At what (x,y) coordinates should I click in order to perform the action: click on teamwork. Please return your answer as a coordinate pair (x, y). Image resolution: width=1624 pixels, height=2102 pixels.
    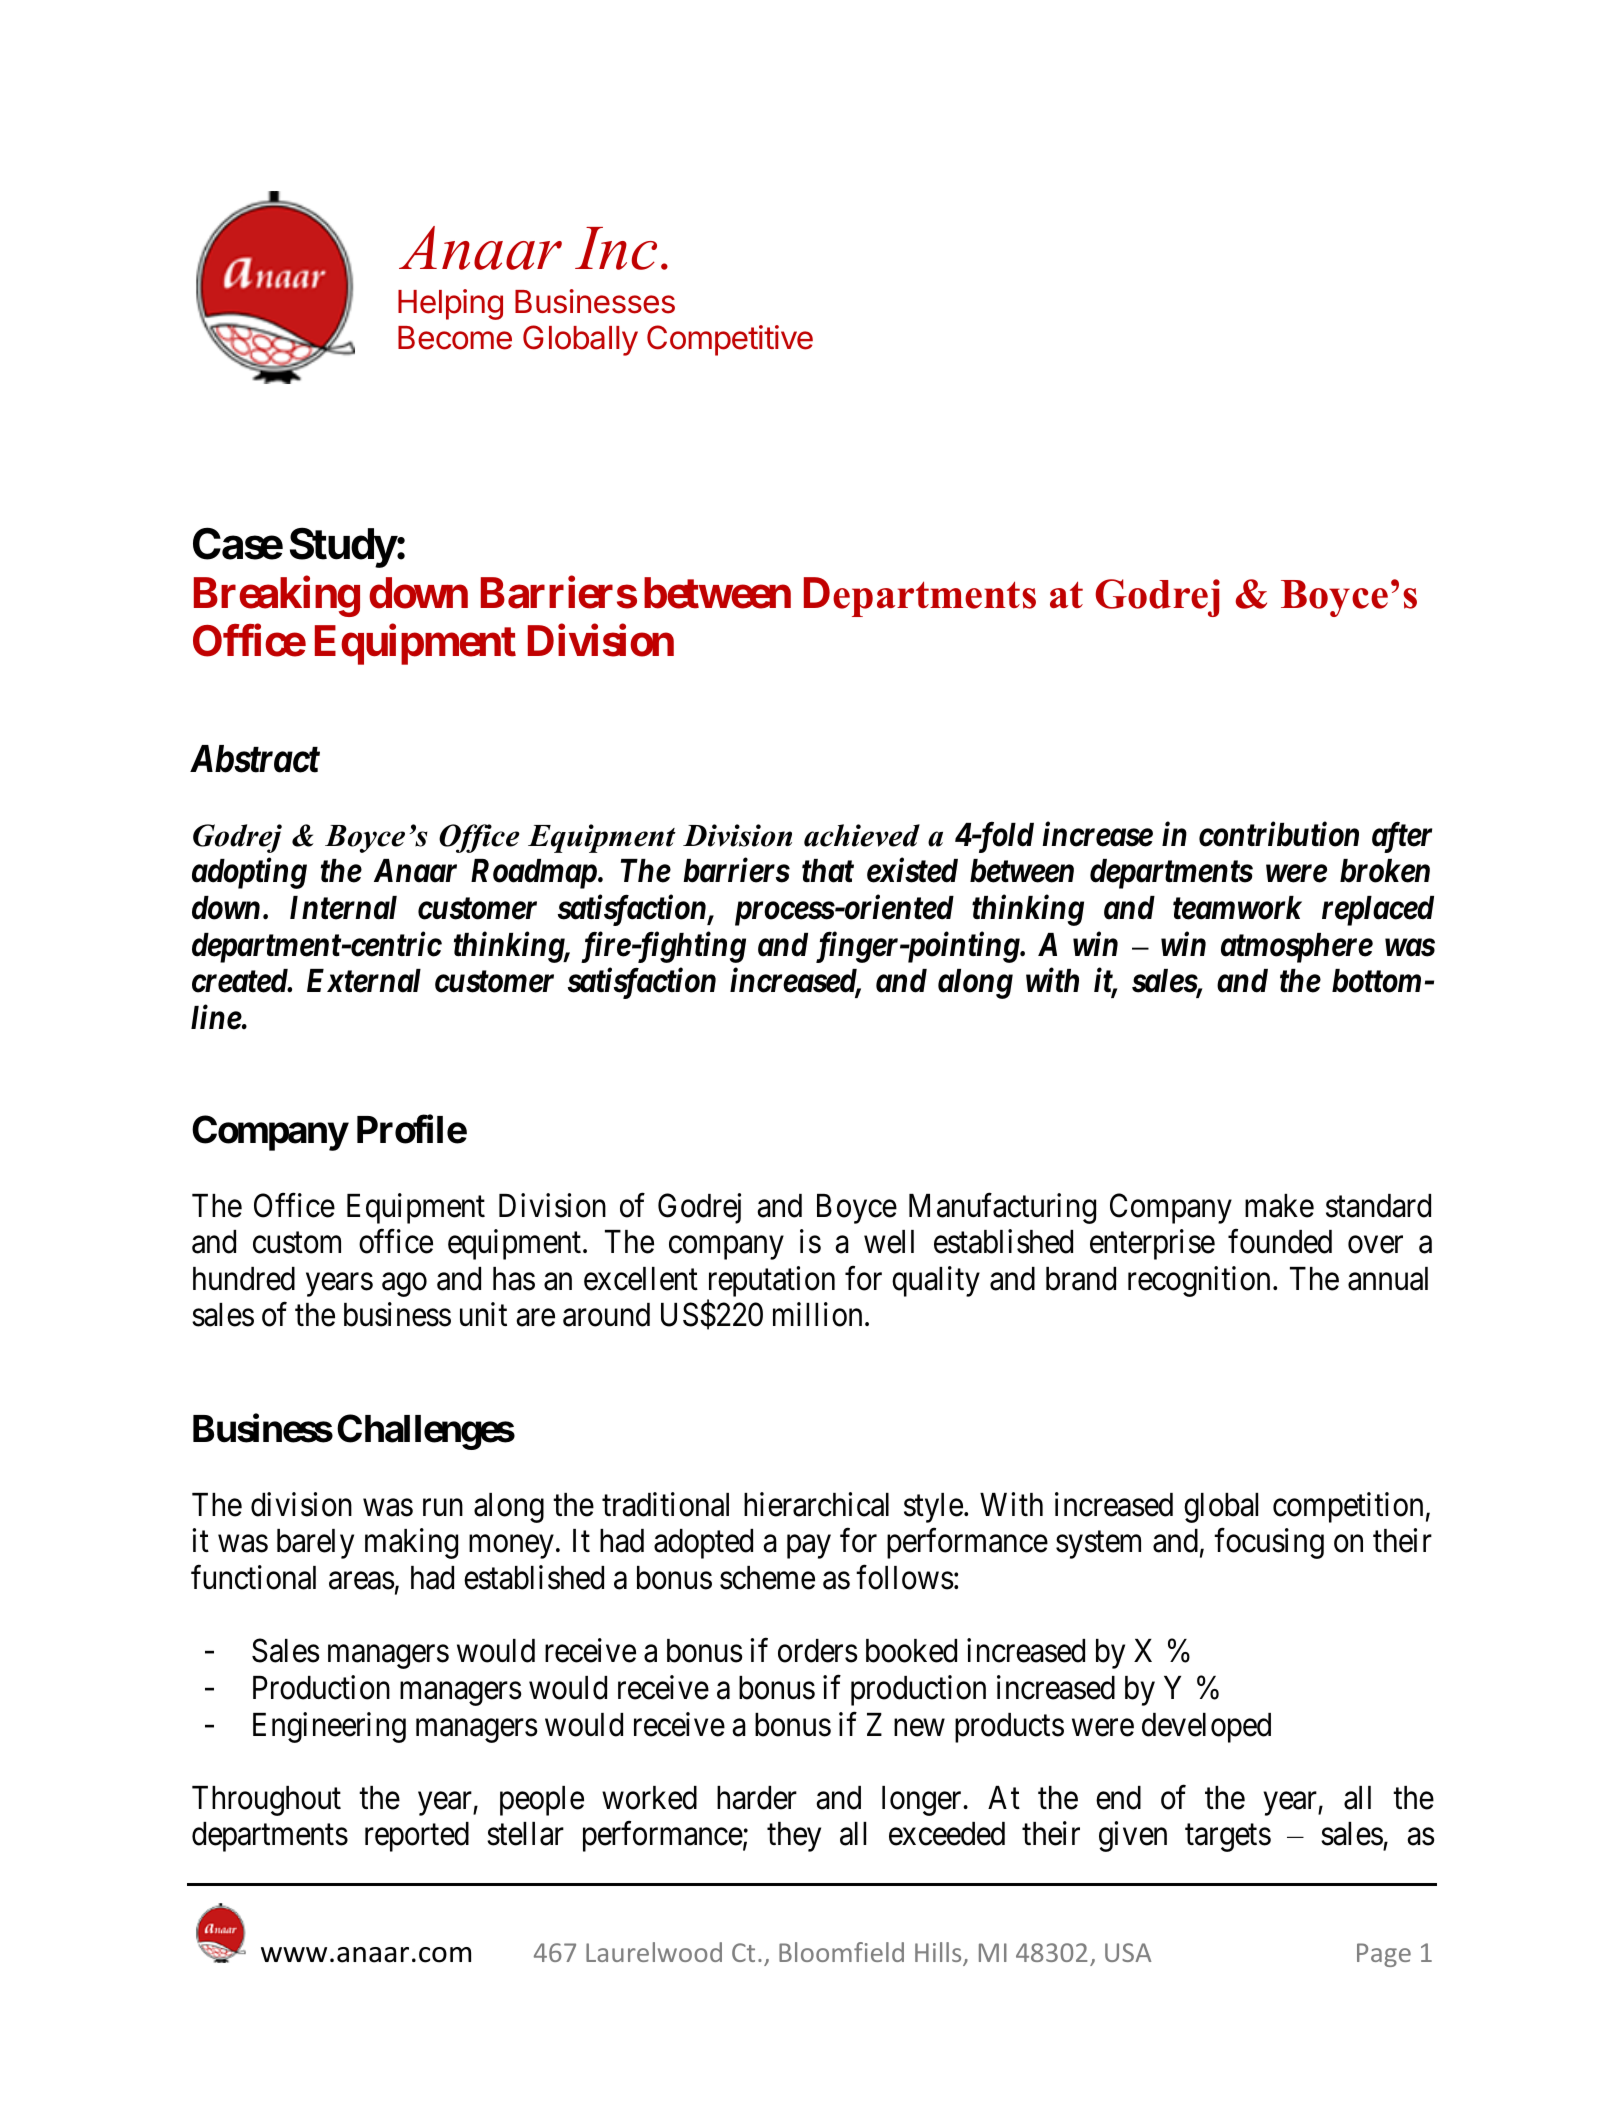
    Looking at the image, I should click on (1237, 908).
